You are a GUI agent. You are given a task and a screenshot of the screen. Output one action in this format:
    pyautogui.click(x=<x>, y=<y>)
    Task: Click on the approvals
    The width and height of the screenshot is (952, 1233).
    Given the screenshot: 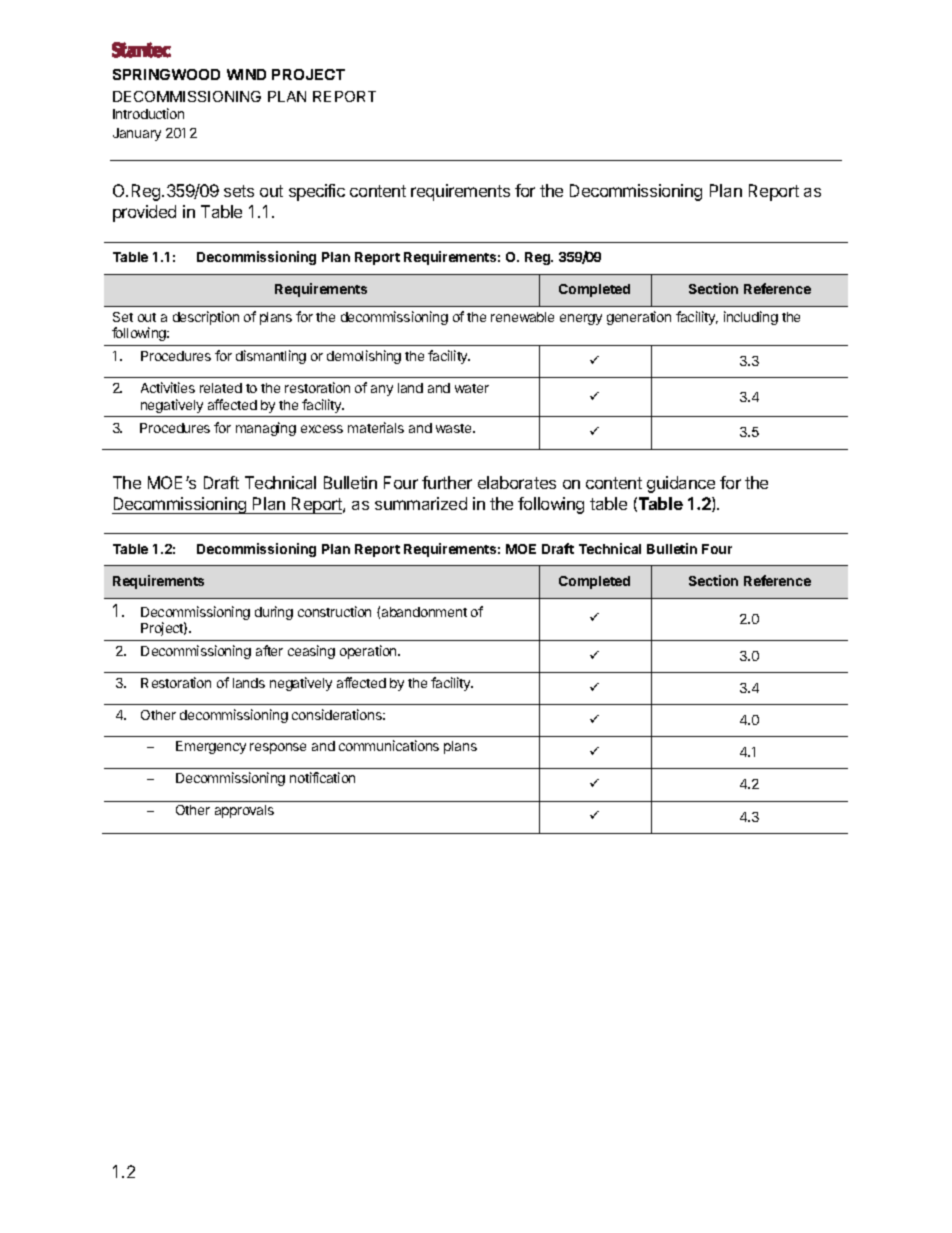 What is the action you would take?
    pyautogui.click(x=244, y=811)
